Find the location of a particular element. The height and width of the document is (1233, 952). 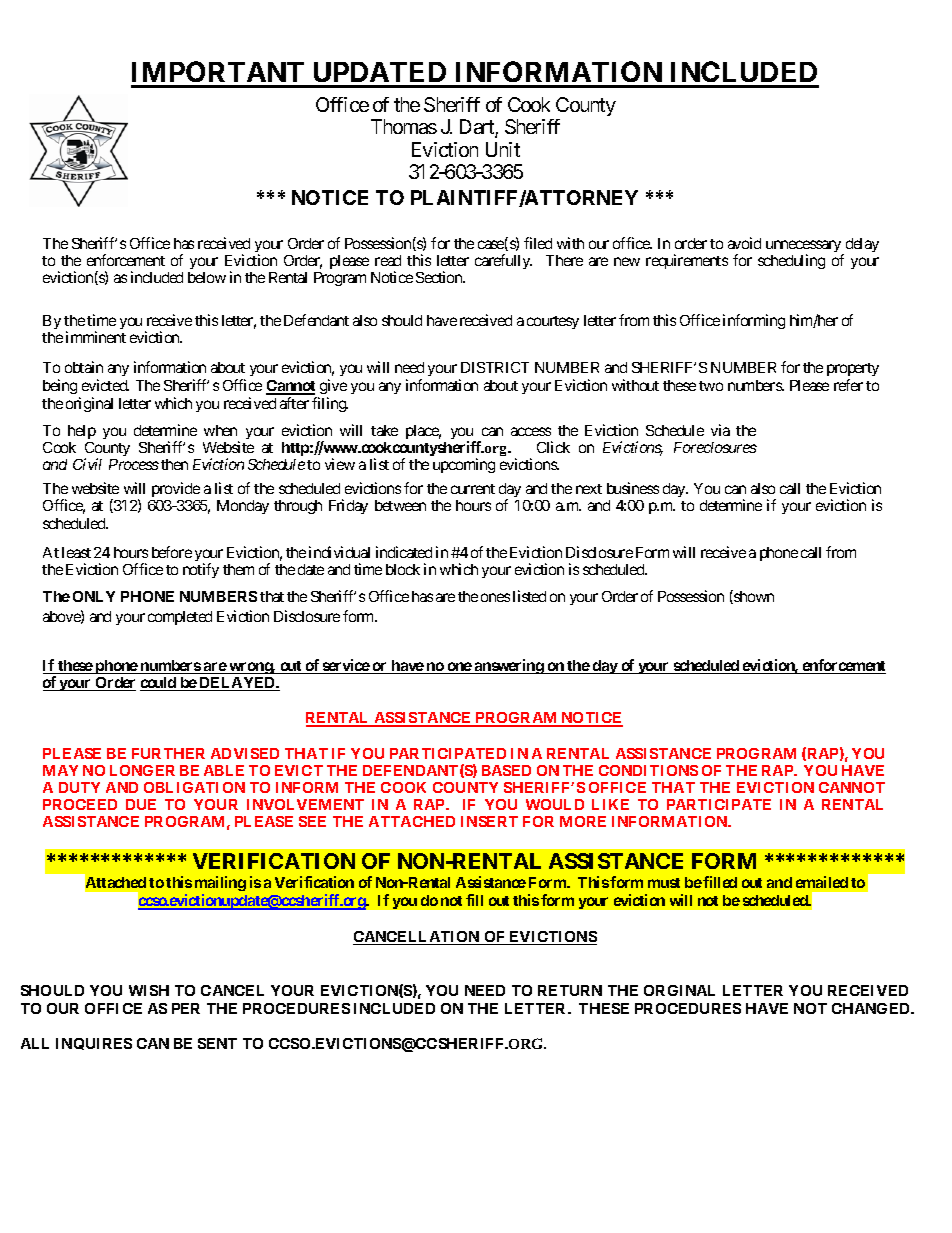

current is located at coordinates (473, 489).
